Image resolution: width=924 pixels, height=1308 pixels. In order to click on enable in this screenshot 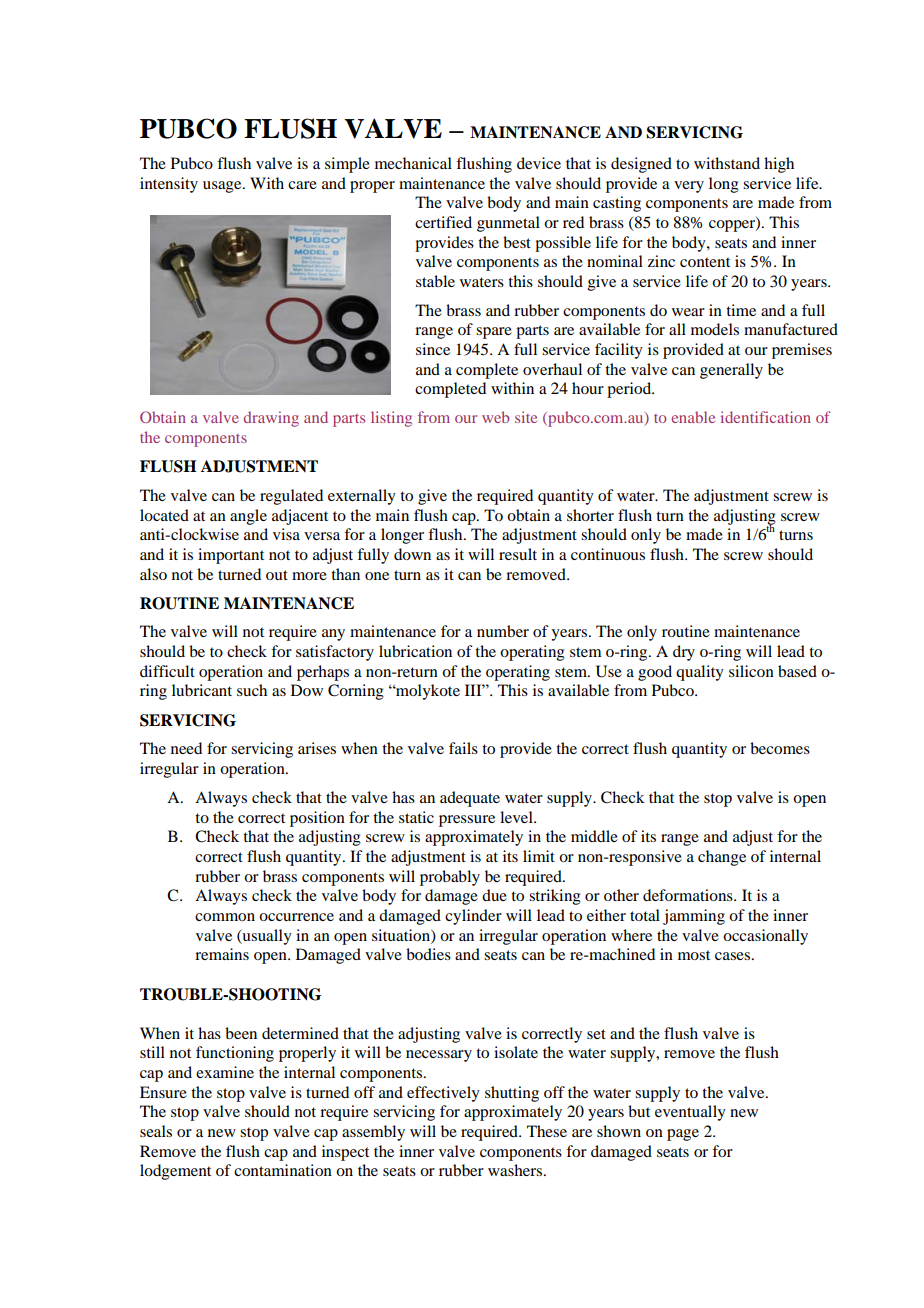, I will do `click(693, 417)`.
